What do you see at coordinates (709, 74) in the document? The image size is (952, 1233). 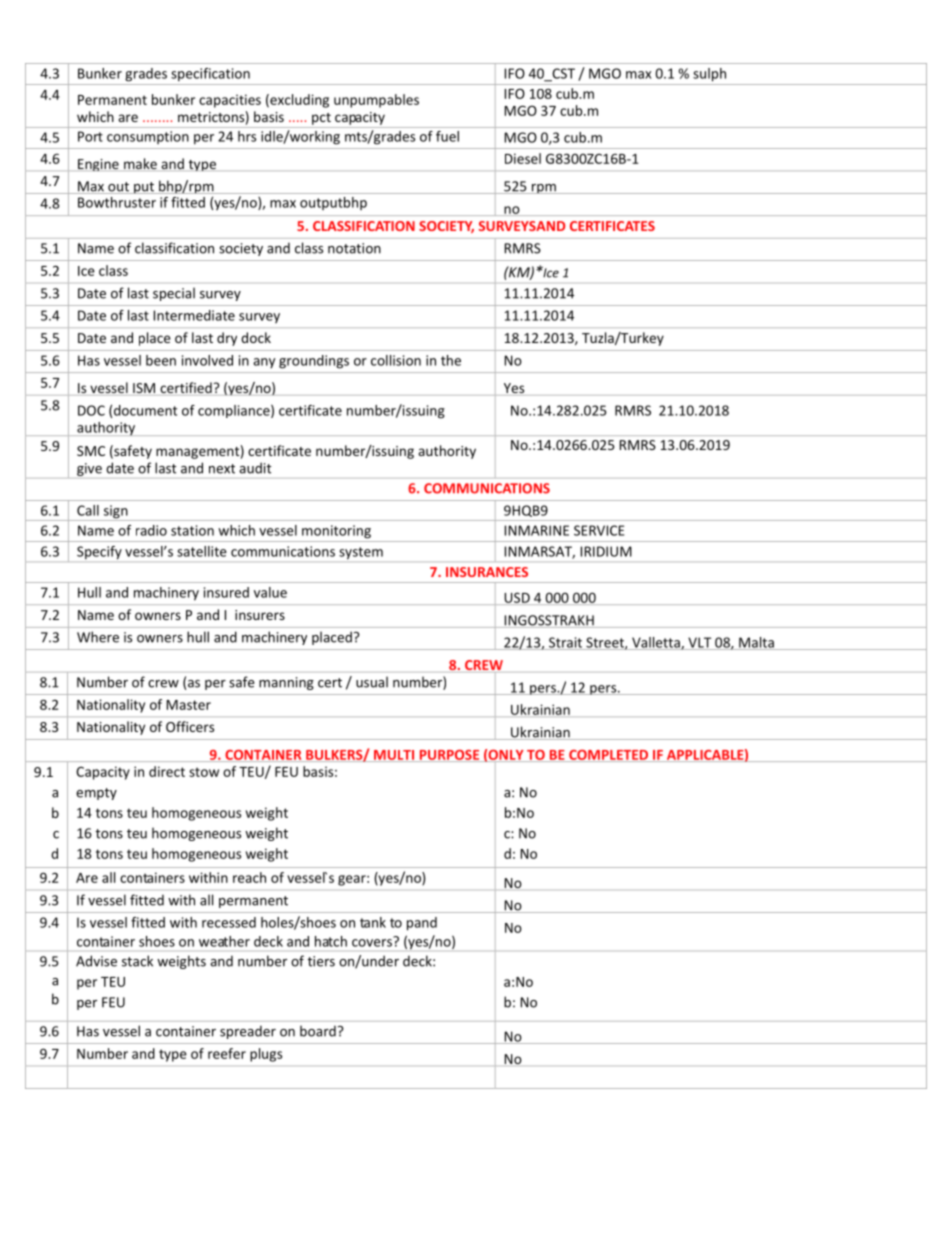 I see `sulph` at bounding box center [709, 74].
